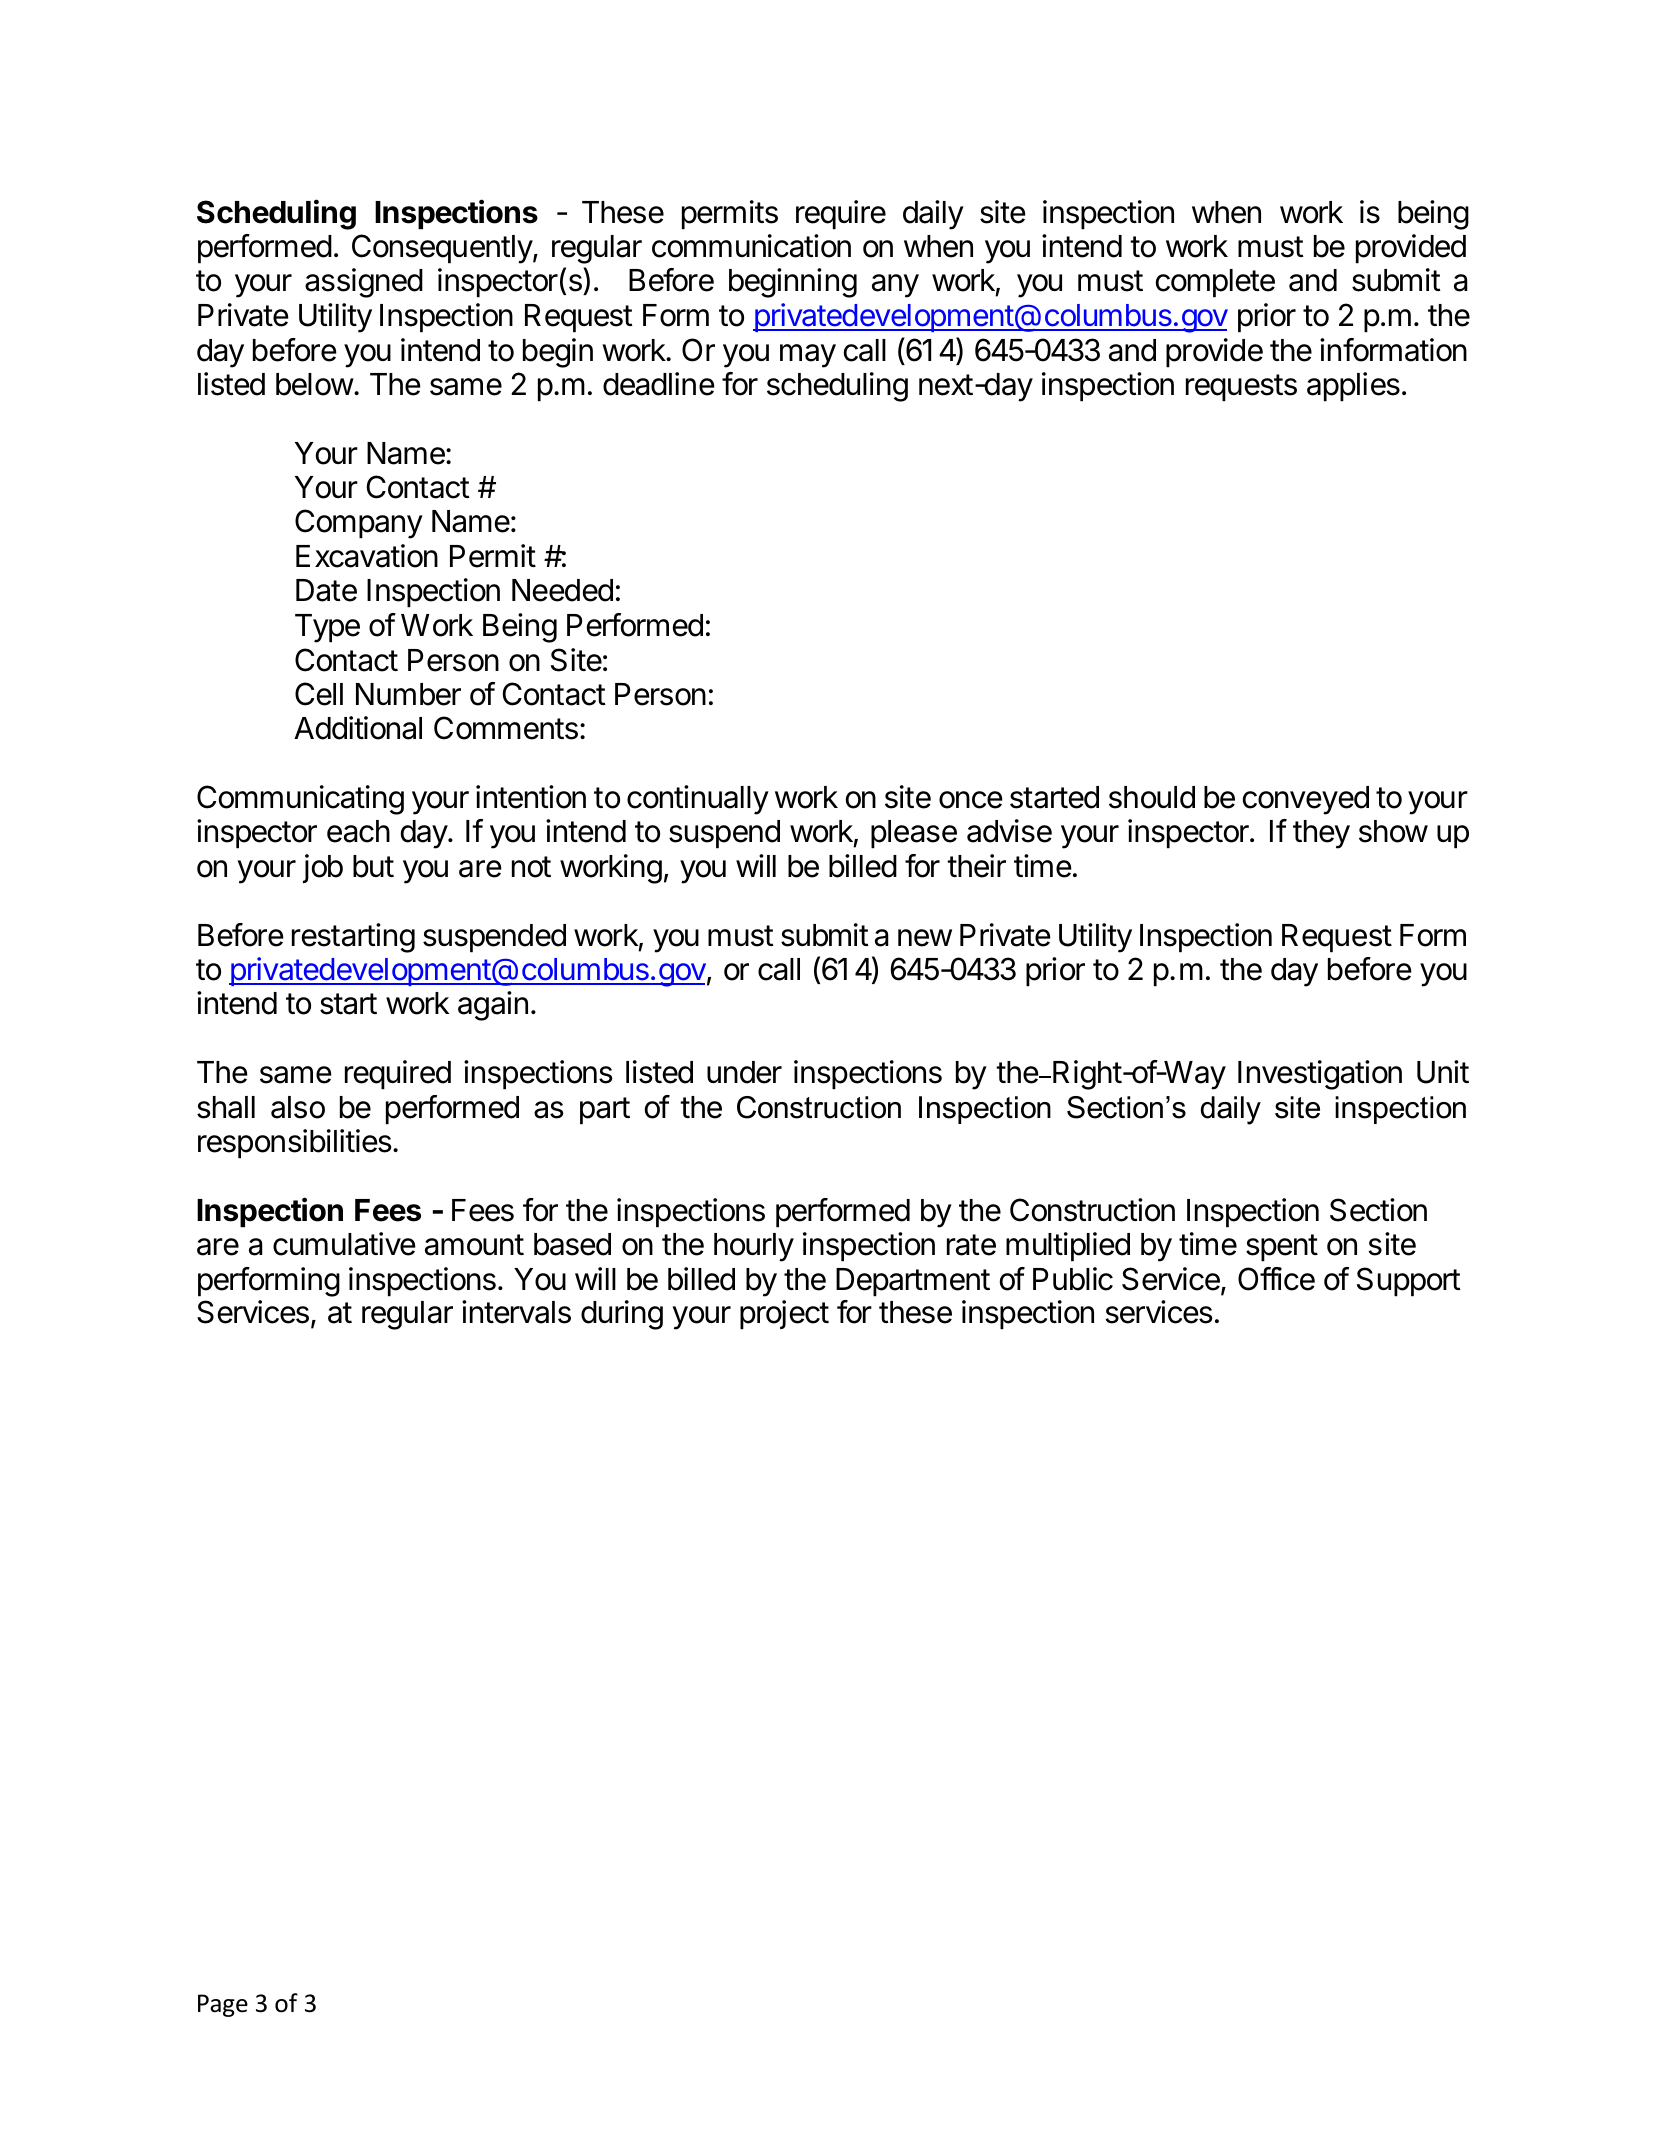 Image resolution: width=1664 pixels, height=2154 pixels. Describe the element at coordinates (784, 1315) in the screenshot. I see `project` at that location.
